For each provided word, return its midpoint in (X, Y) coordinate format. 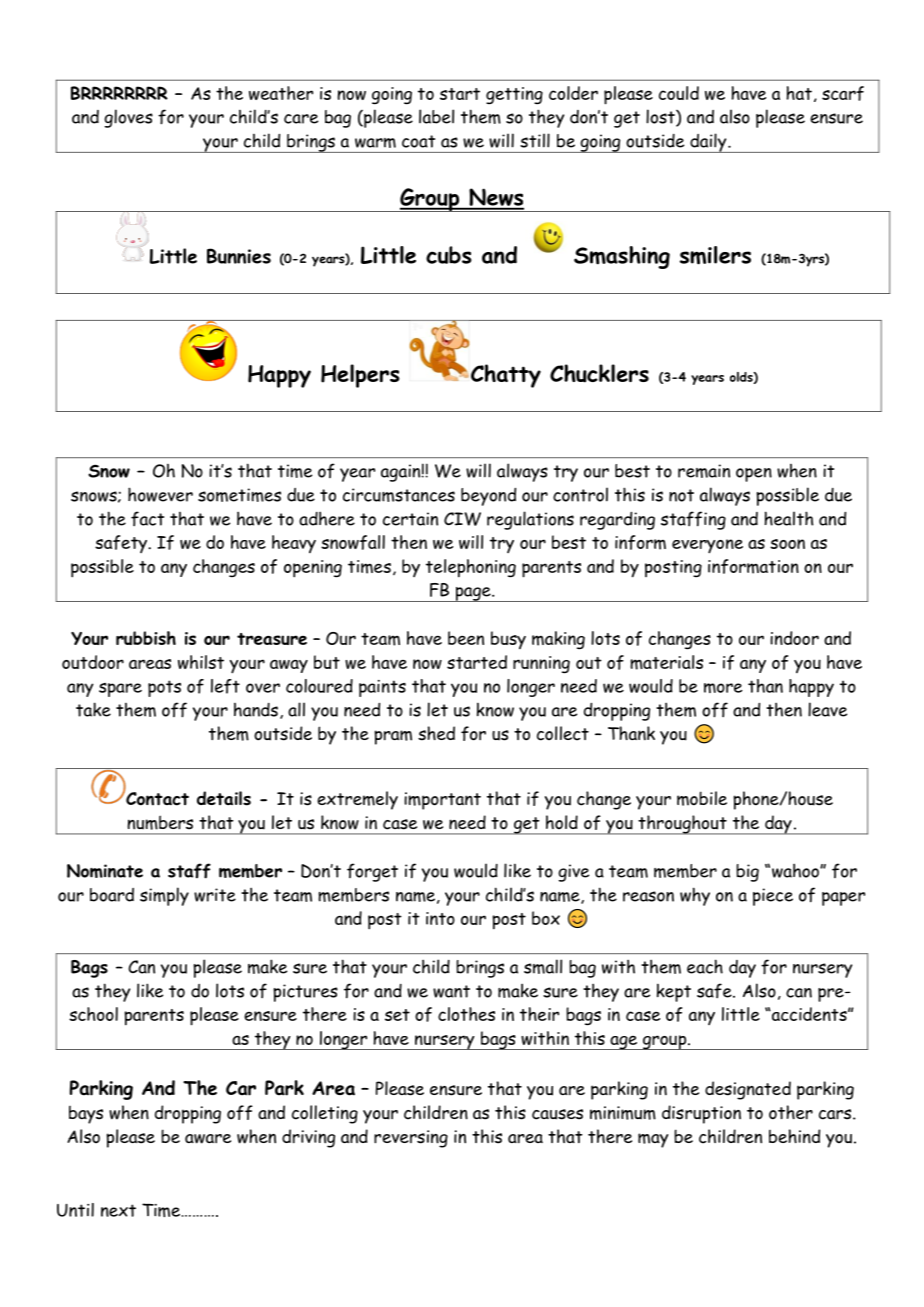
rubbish (146, 638)
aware (208, 1139)
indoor (794, 638)
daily (708, 143)
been (466, 638)
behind (794, 1136)
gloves (128, 118)
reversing (411, 1139)
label (436, 116)
